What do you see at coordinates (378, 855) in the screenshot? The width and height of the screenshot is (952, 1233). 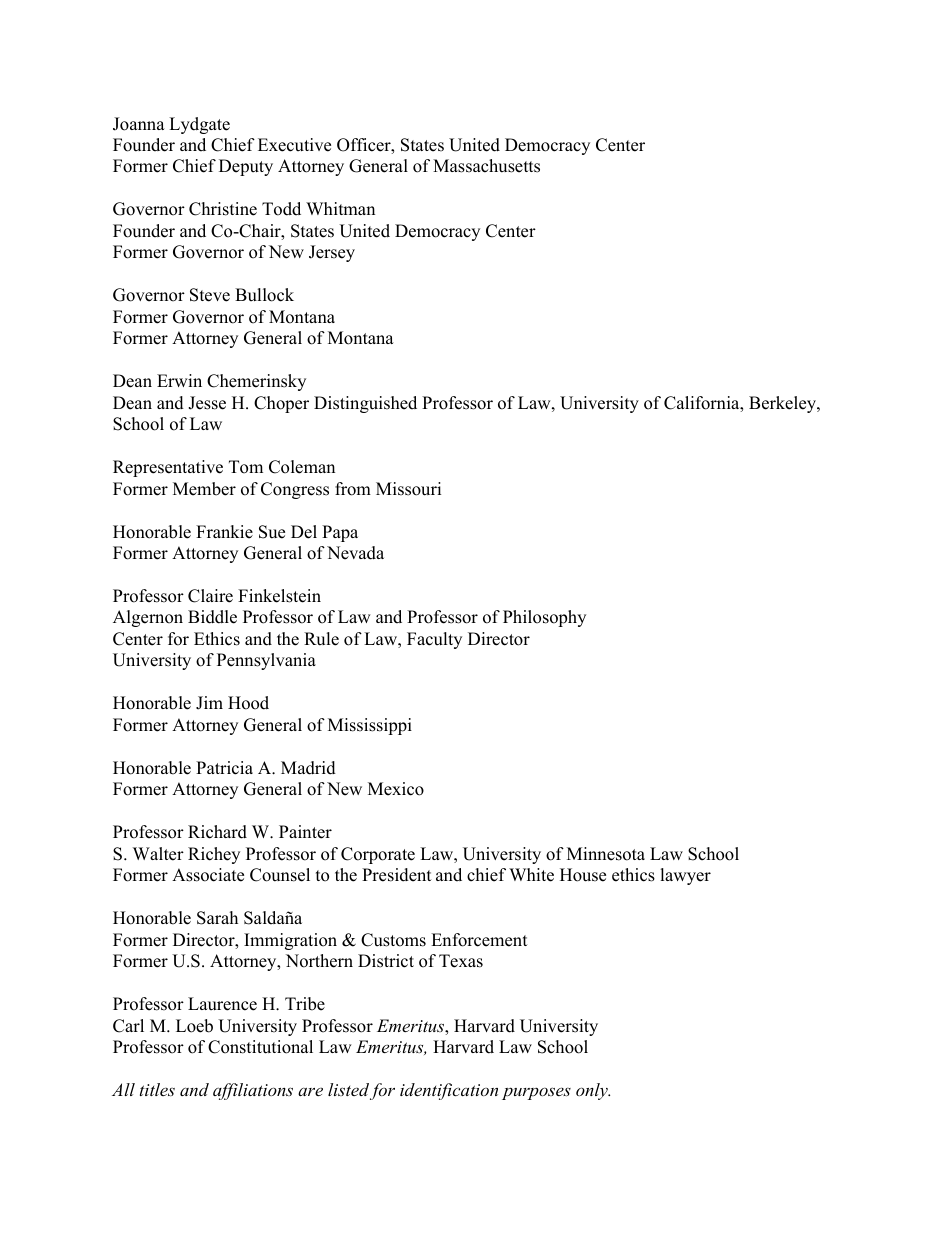 I see `Corporate` at bounding box center [378, 855].
